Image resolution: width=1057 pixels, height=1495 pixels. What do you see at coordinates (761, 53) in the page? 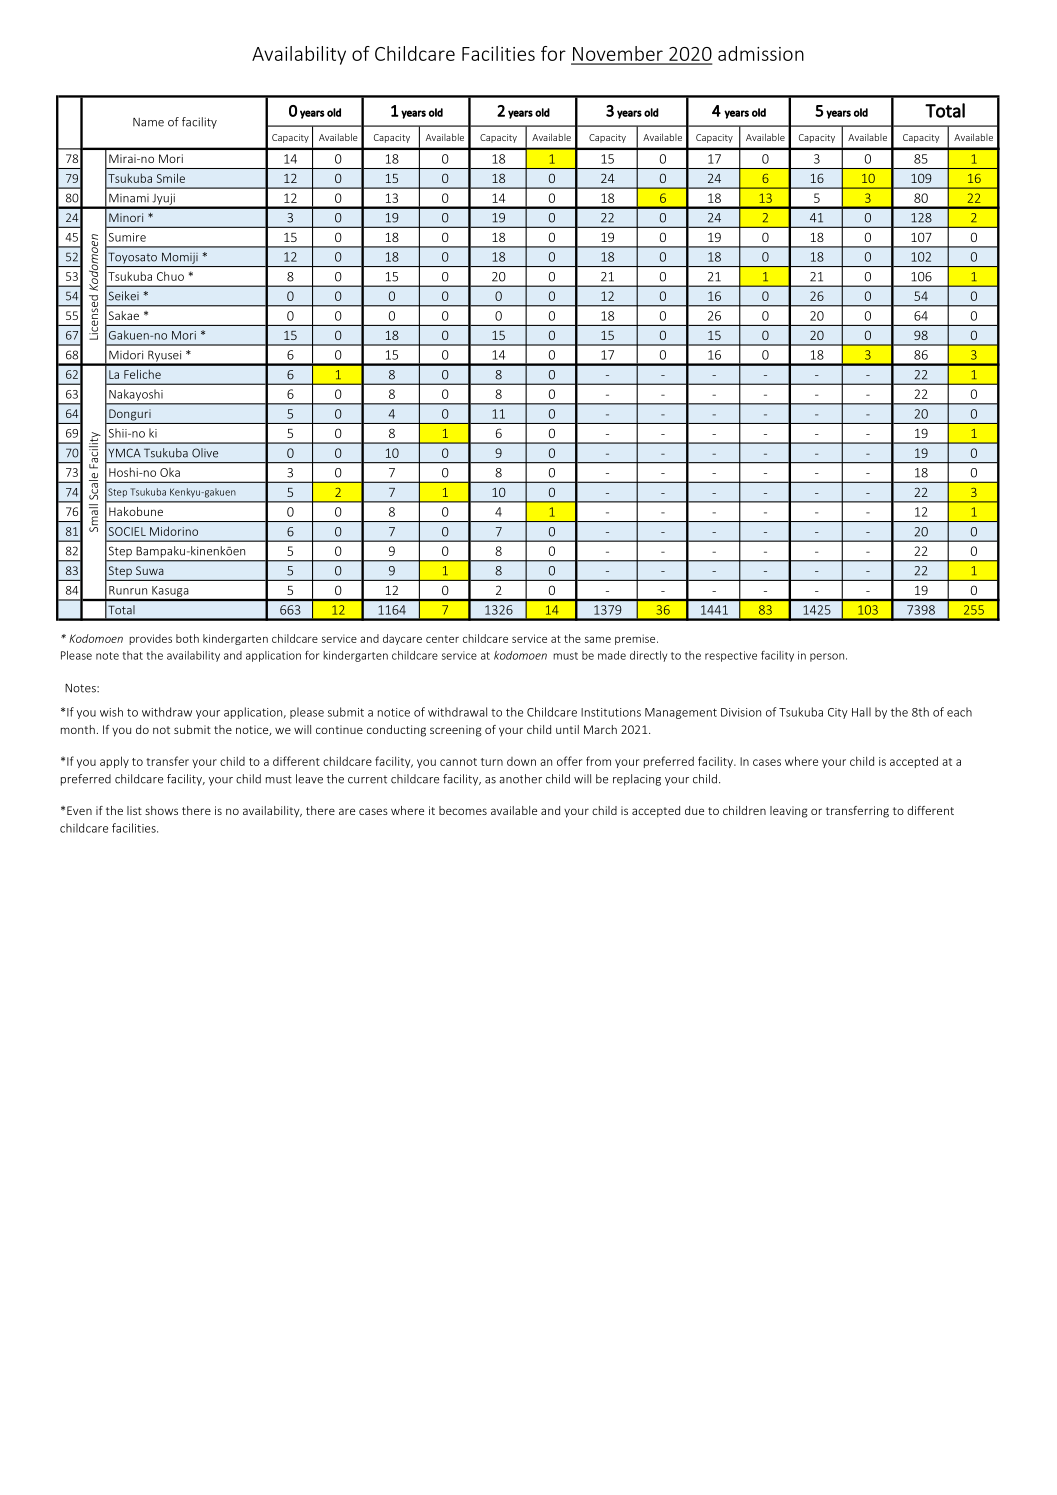
I see `admission` at bounding box center [761, 53].
